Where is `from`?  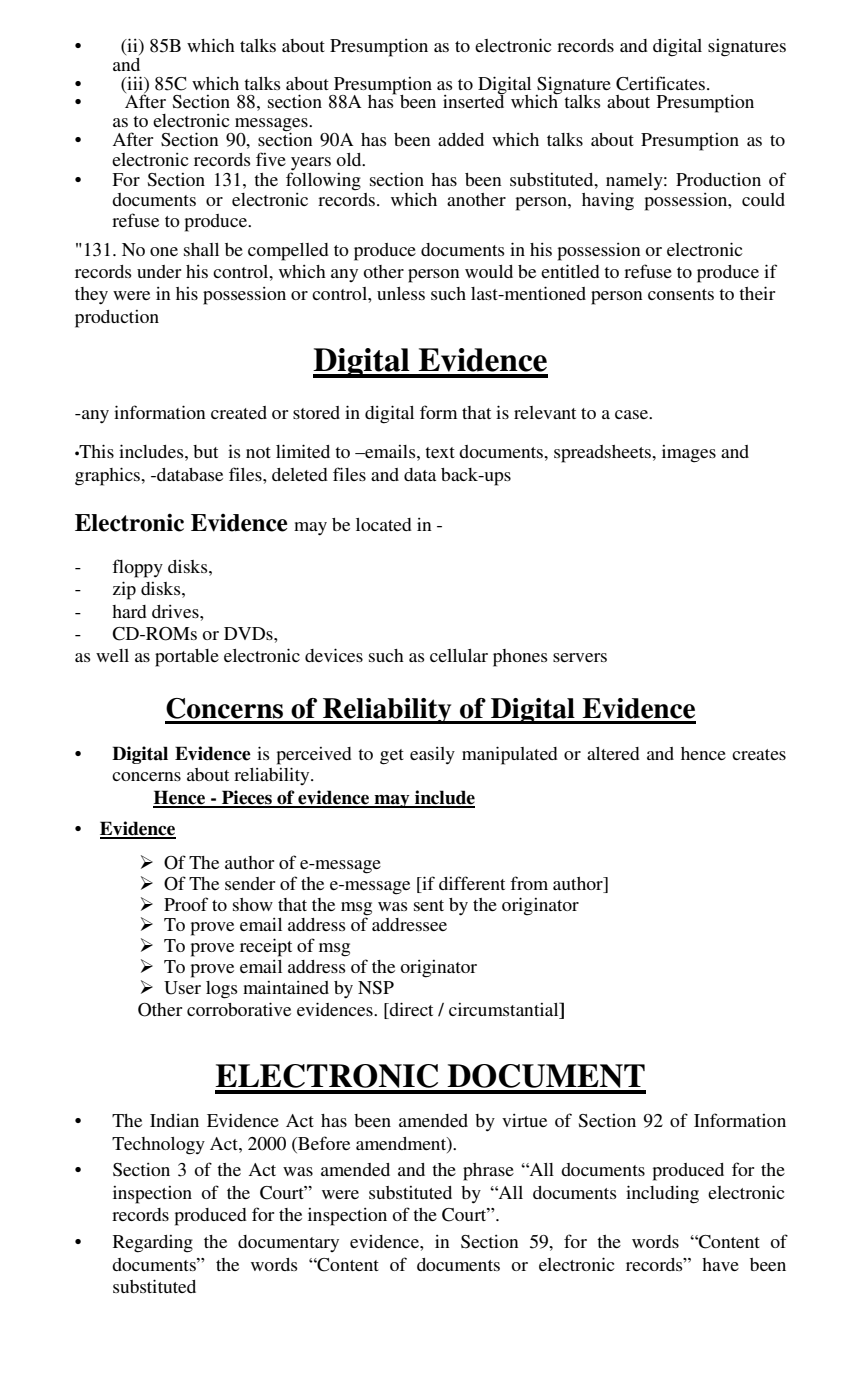
from is located at coordinates (529, 883).
